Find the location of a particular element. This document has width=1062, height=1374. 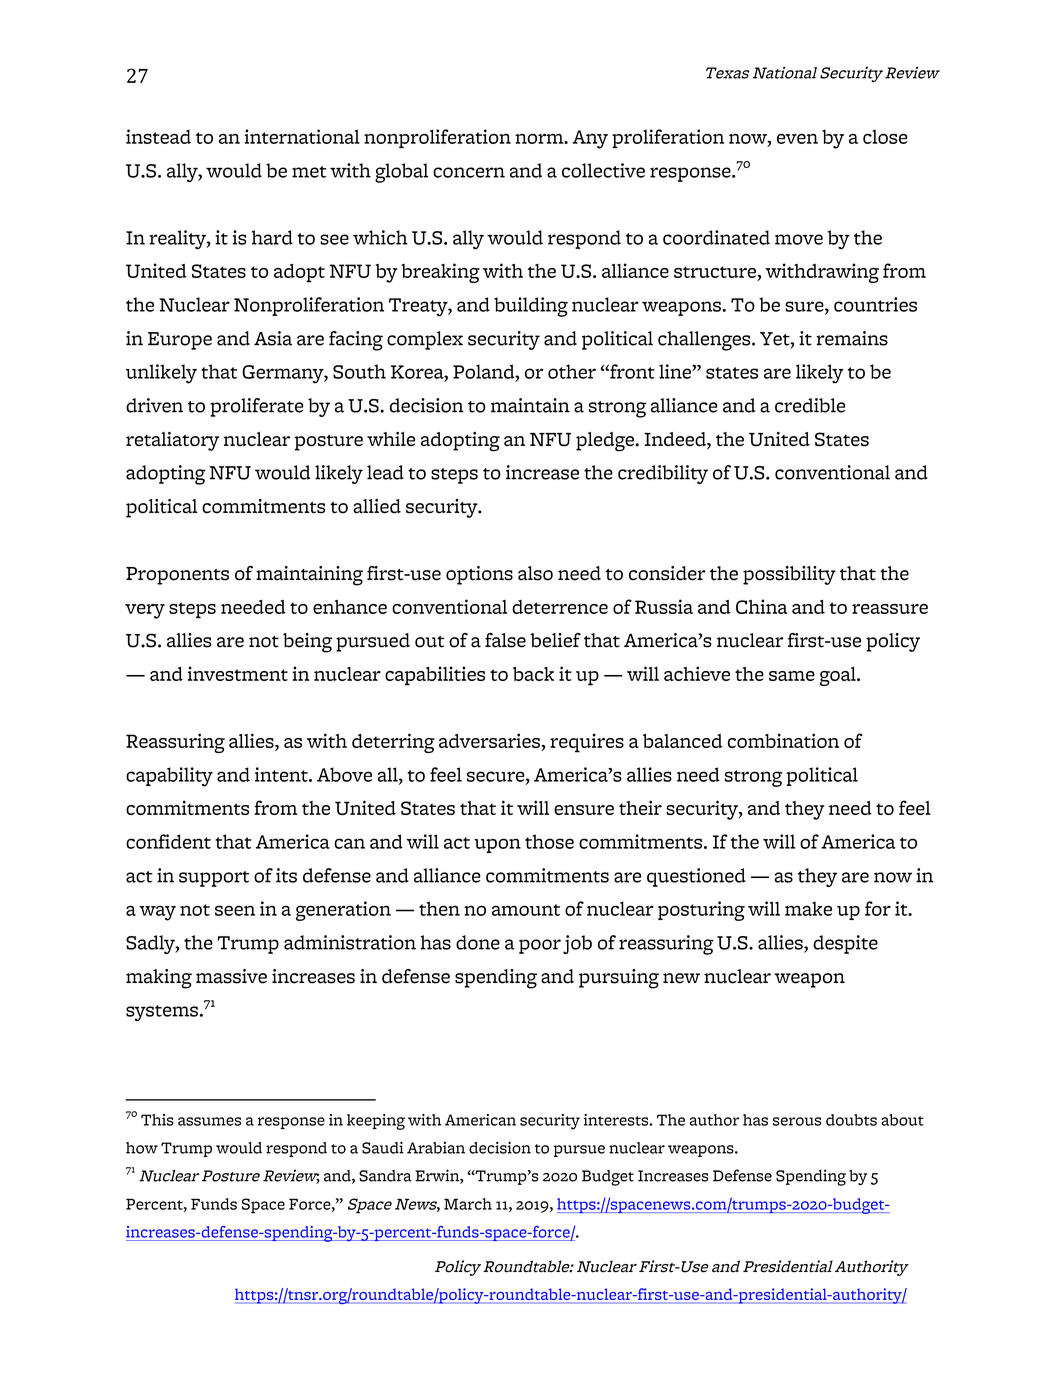

investment is located at coordinates (238, 673).
